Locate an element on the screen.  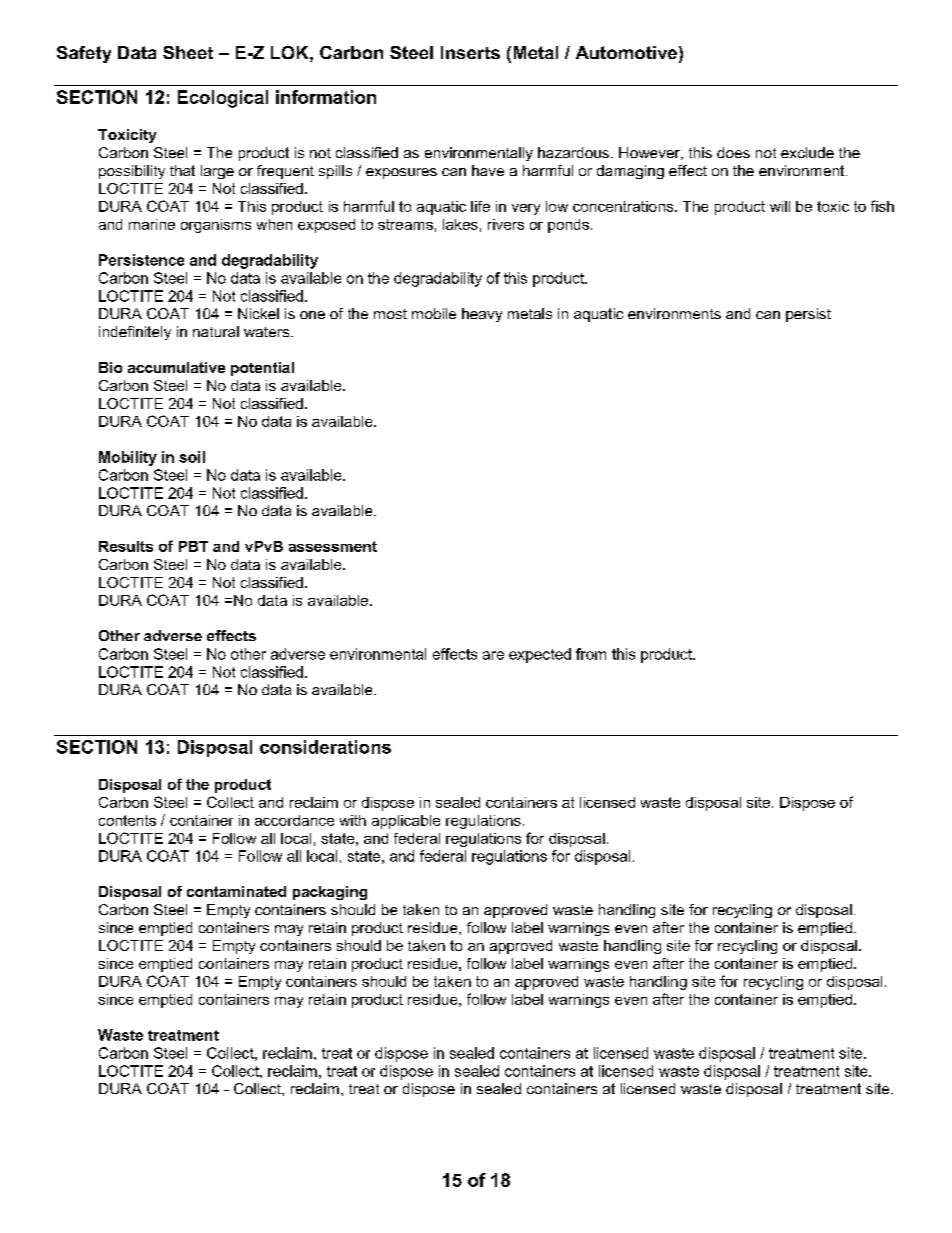
Inserts is located at coordinates (470, 52).
